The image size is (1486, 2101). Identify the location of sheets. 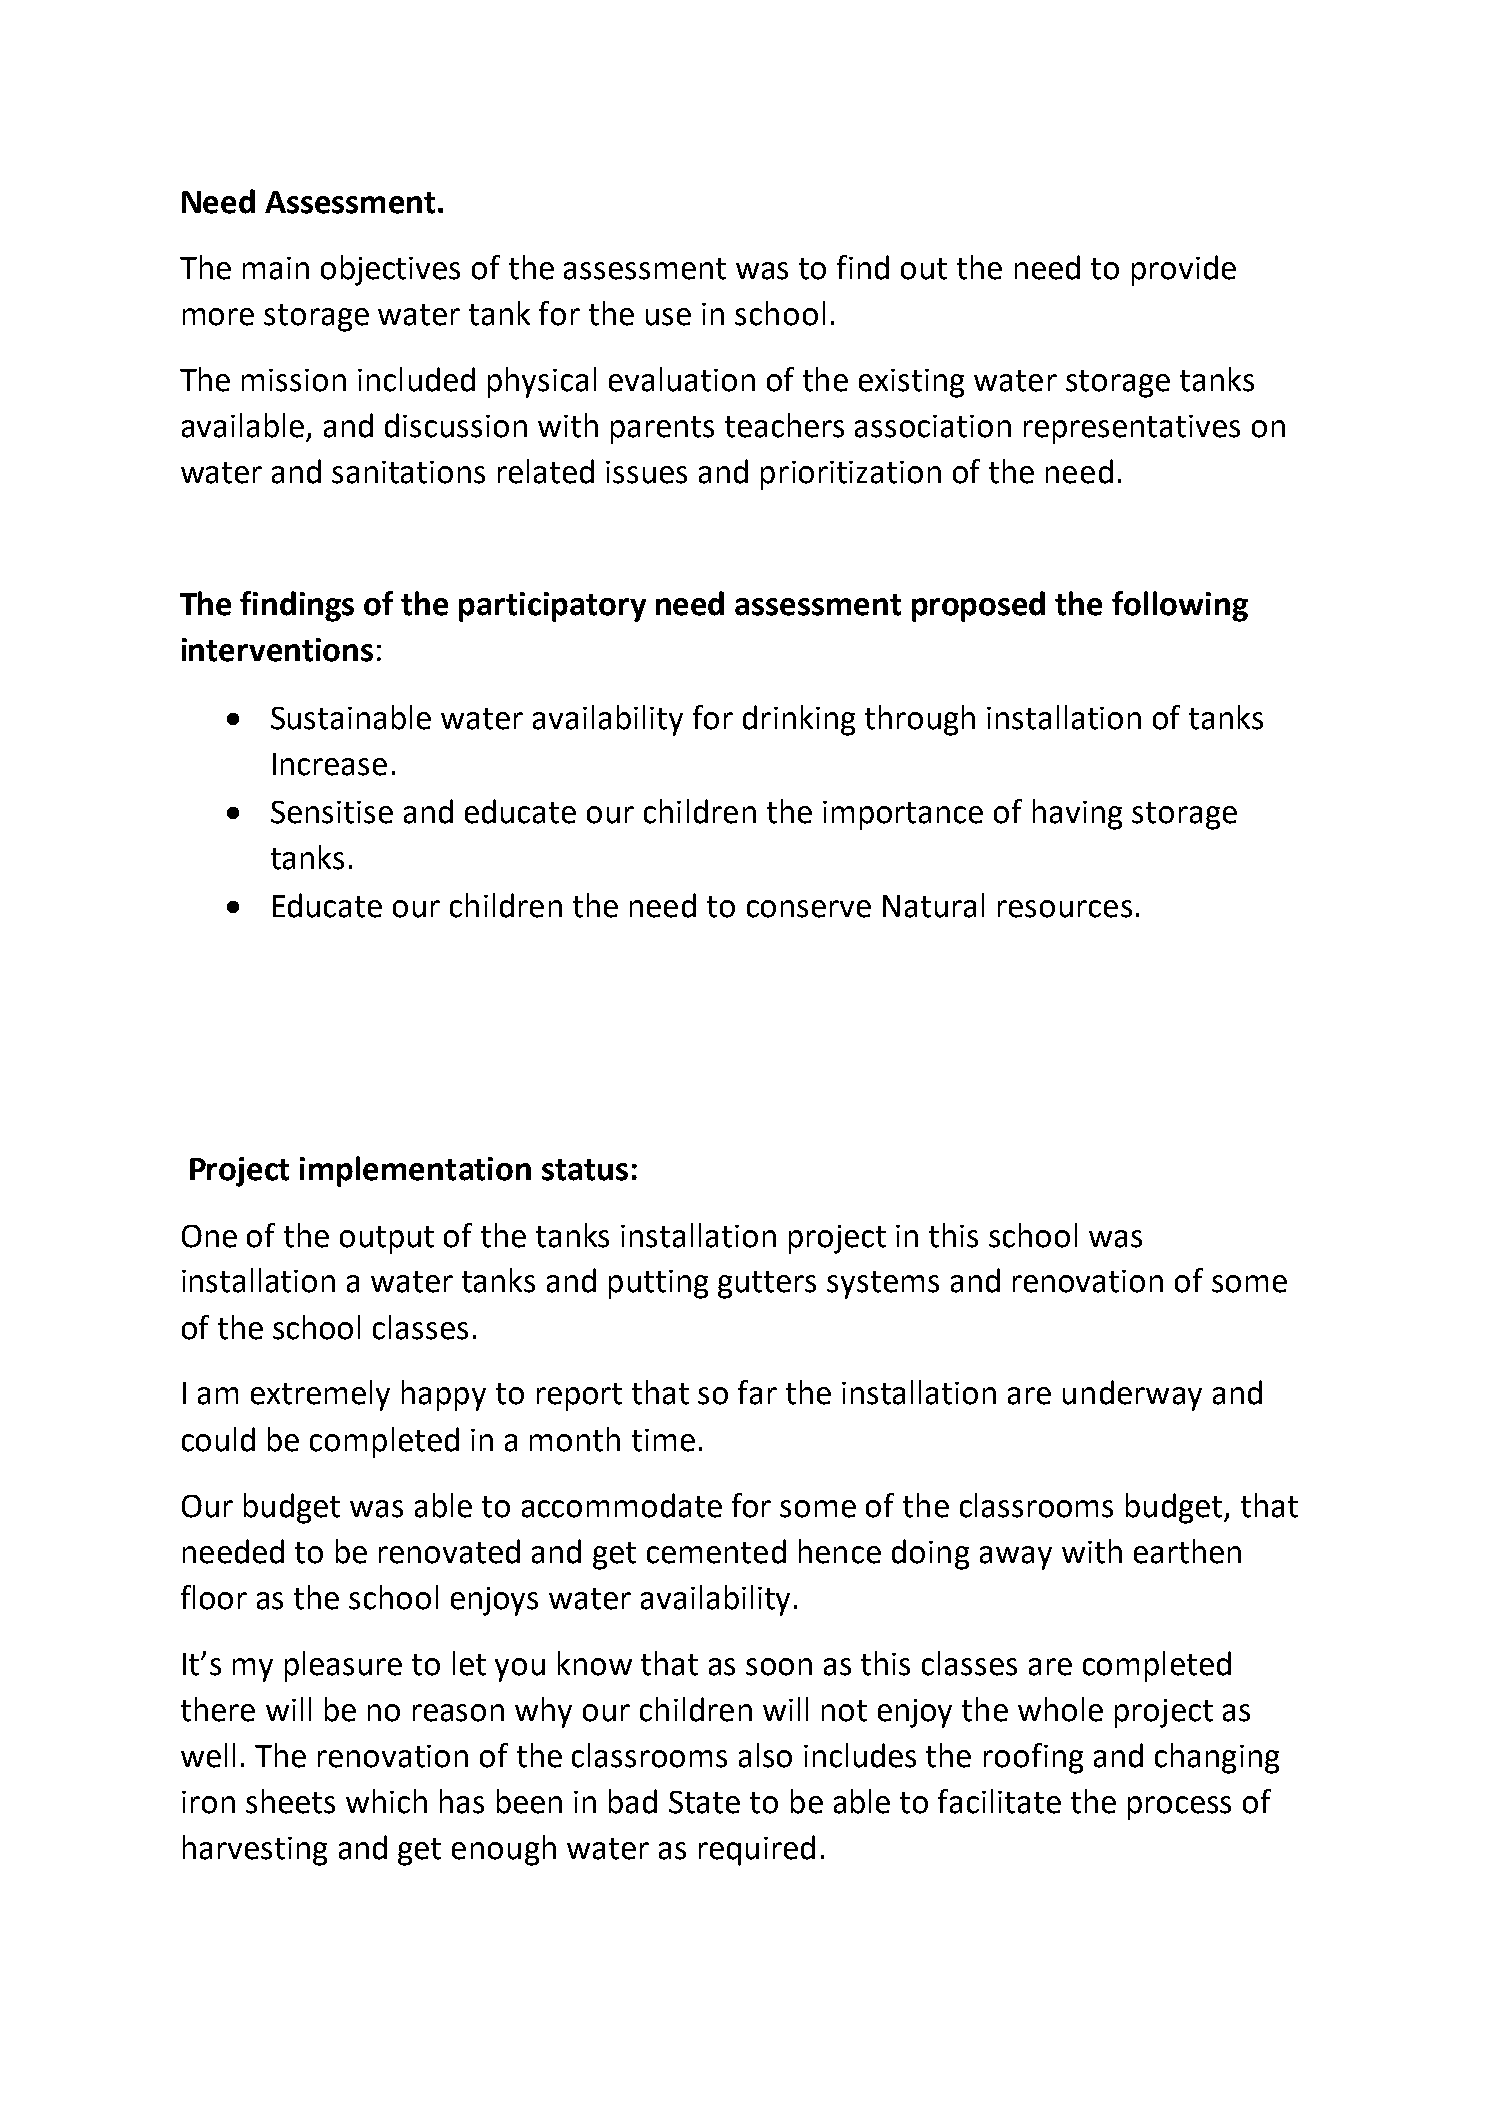
(290, 1801).
